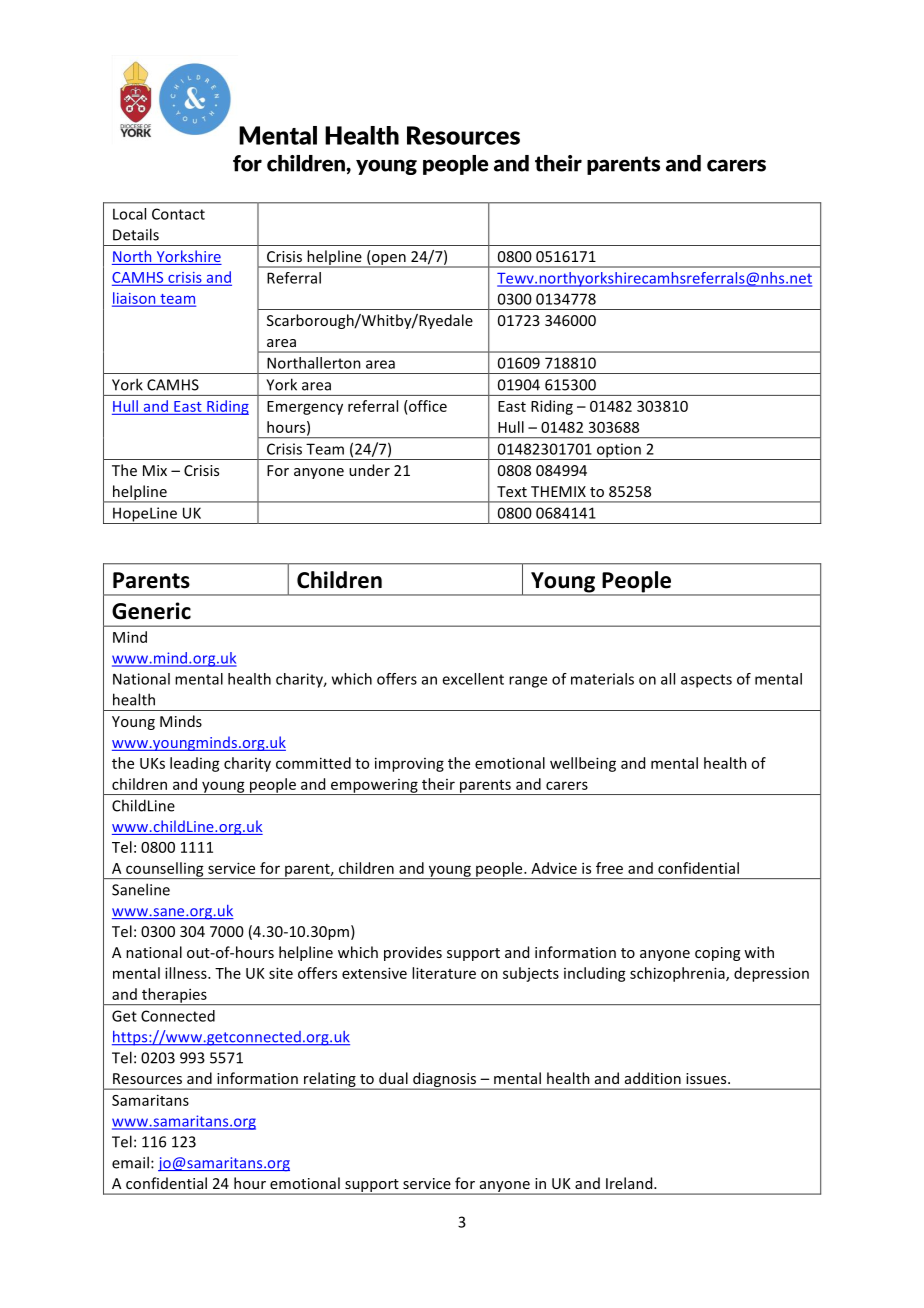  Describe the element at coordinates (618, 451) in the screenshot. I see `option` at that location.
